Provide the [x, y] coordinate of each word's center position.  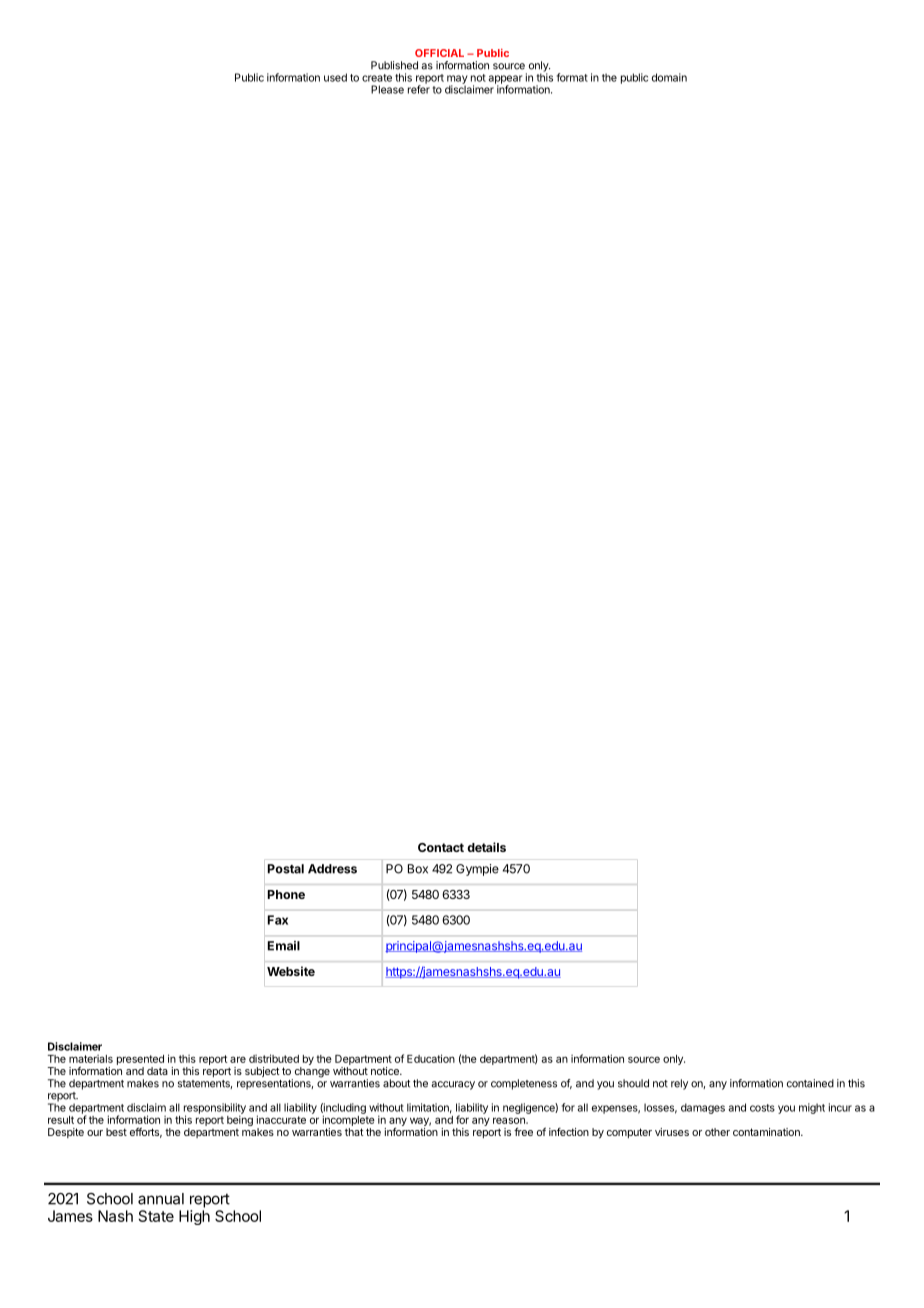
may [457, 80]
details [486, 847]
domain [669, 77]
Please [387, 89]
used [335, 77]
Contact [441, 847]
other [717, 1132]
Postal [286, 869]
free [523, 1131]
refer [419, 88]
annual [161, 1199]
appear [505, 80]
